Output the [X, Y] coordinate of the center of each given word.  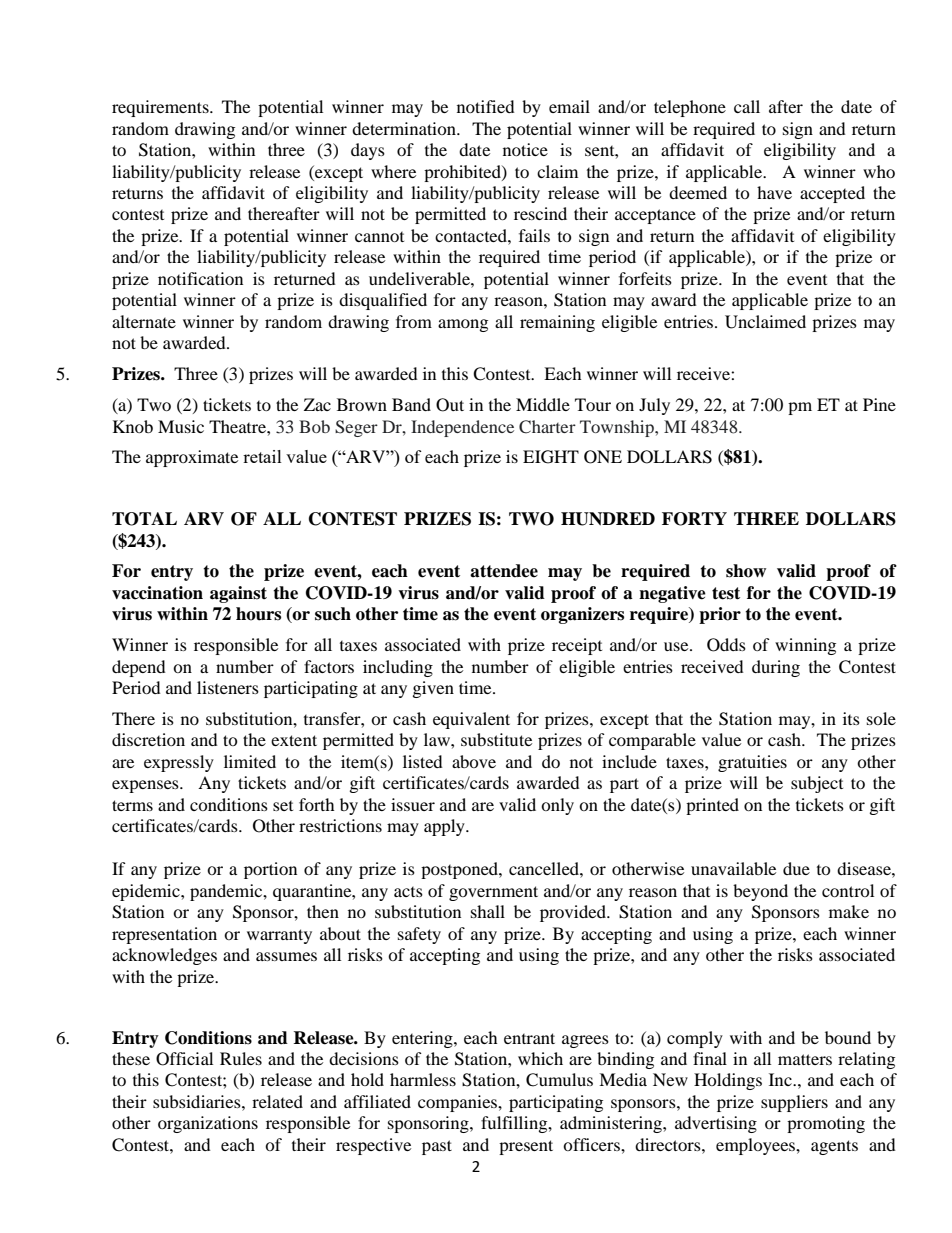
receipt [577, 646]
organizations [208, 1124]
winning [805, 646]
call [747, 106]
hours [258, 614]
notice [525, 149]
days [368, 151]
